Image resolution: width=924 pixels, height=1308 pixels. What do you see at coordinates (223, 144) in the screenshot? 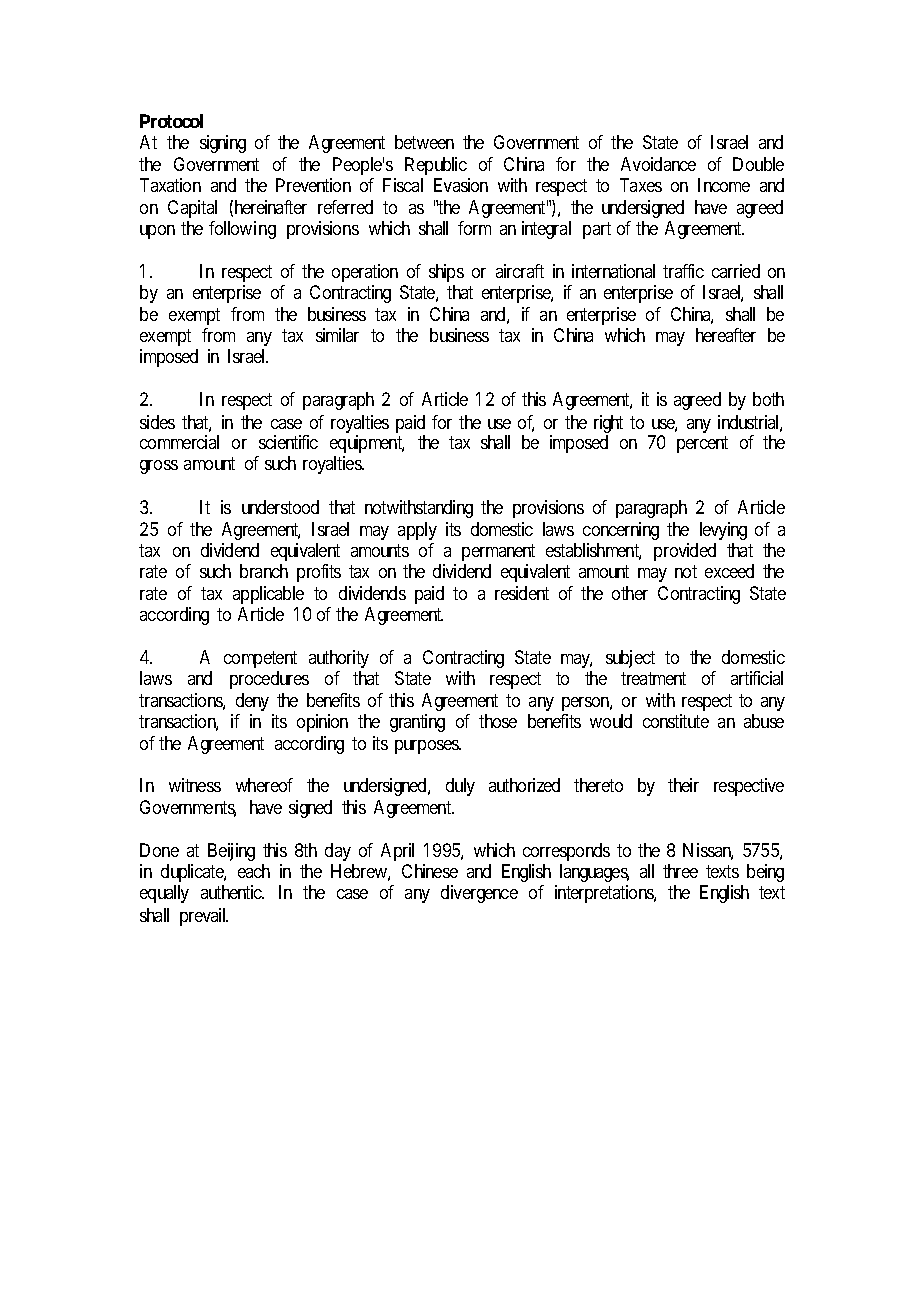
I see `signing` at bounding box center [223, 144].
